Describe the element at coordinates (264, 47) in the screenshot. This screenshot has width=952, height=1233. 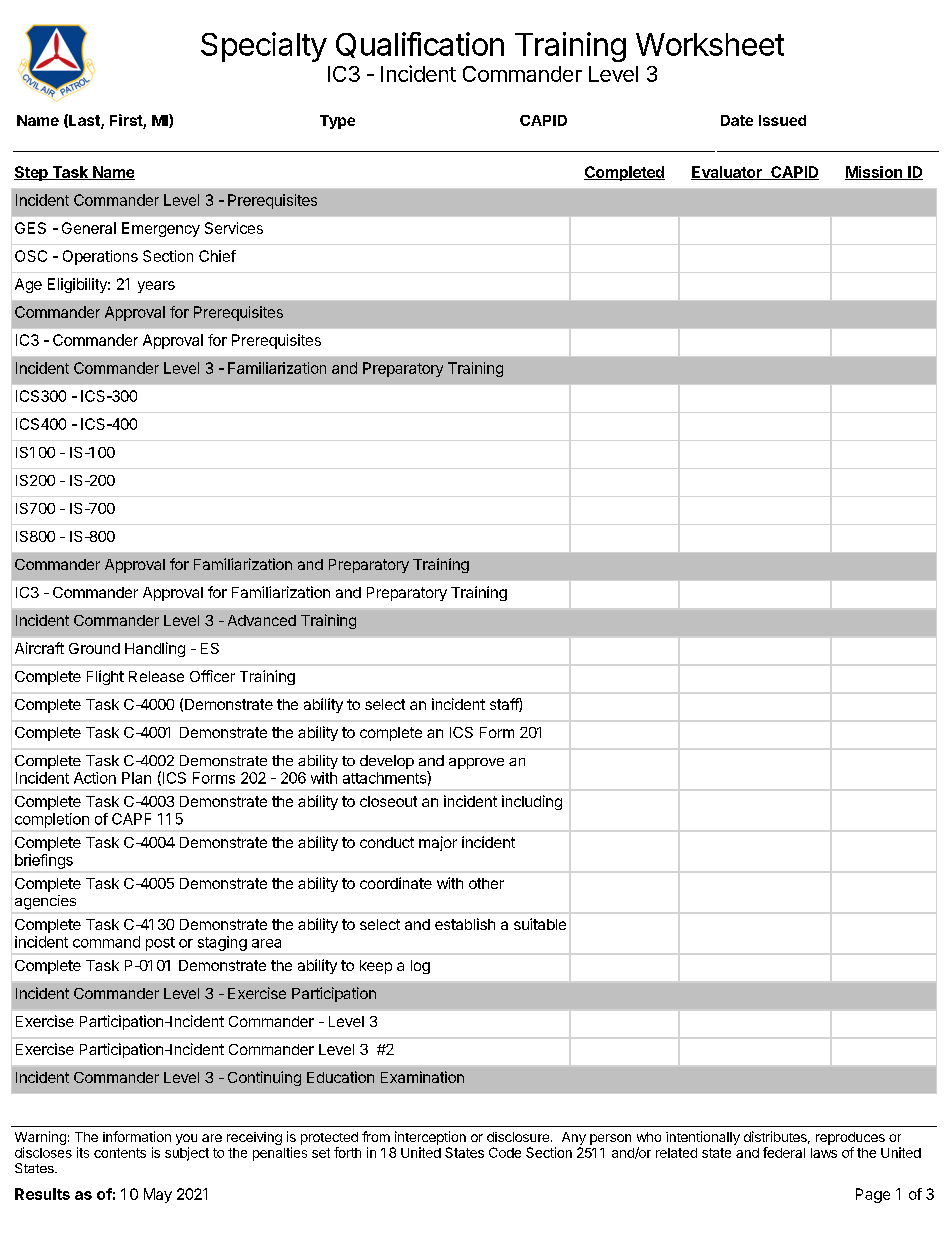
I see `Specialty` at that location.
